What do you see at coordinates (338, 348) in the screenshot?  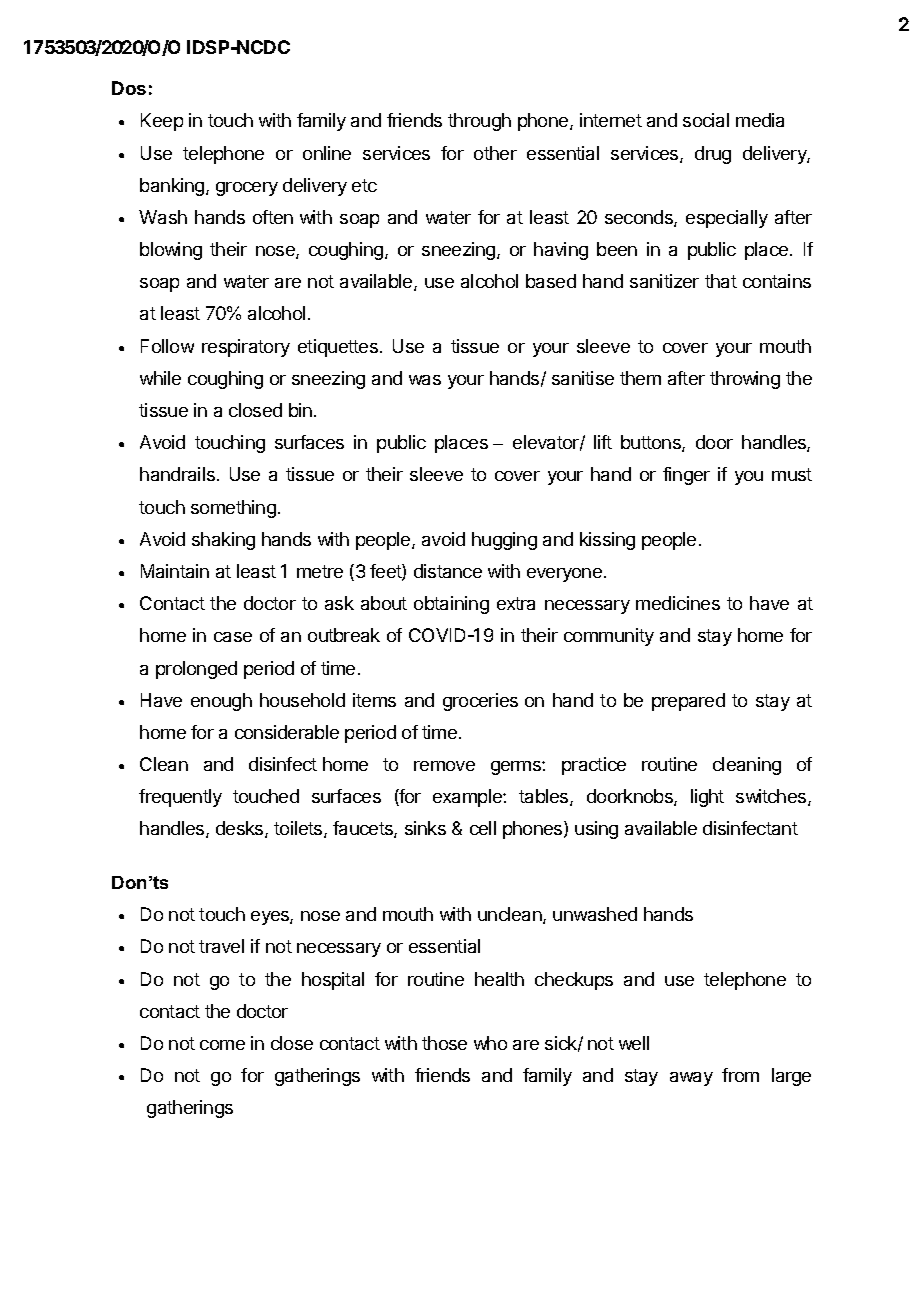 I see `etiquettes` at bounding box center [338, 348].
